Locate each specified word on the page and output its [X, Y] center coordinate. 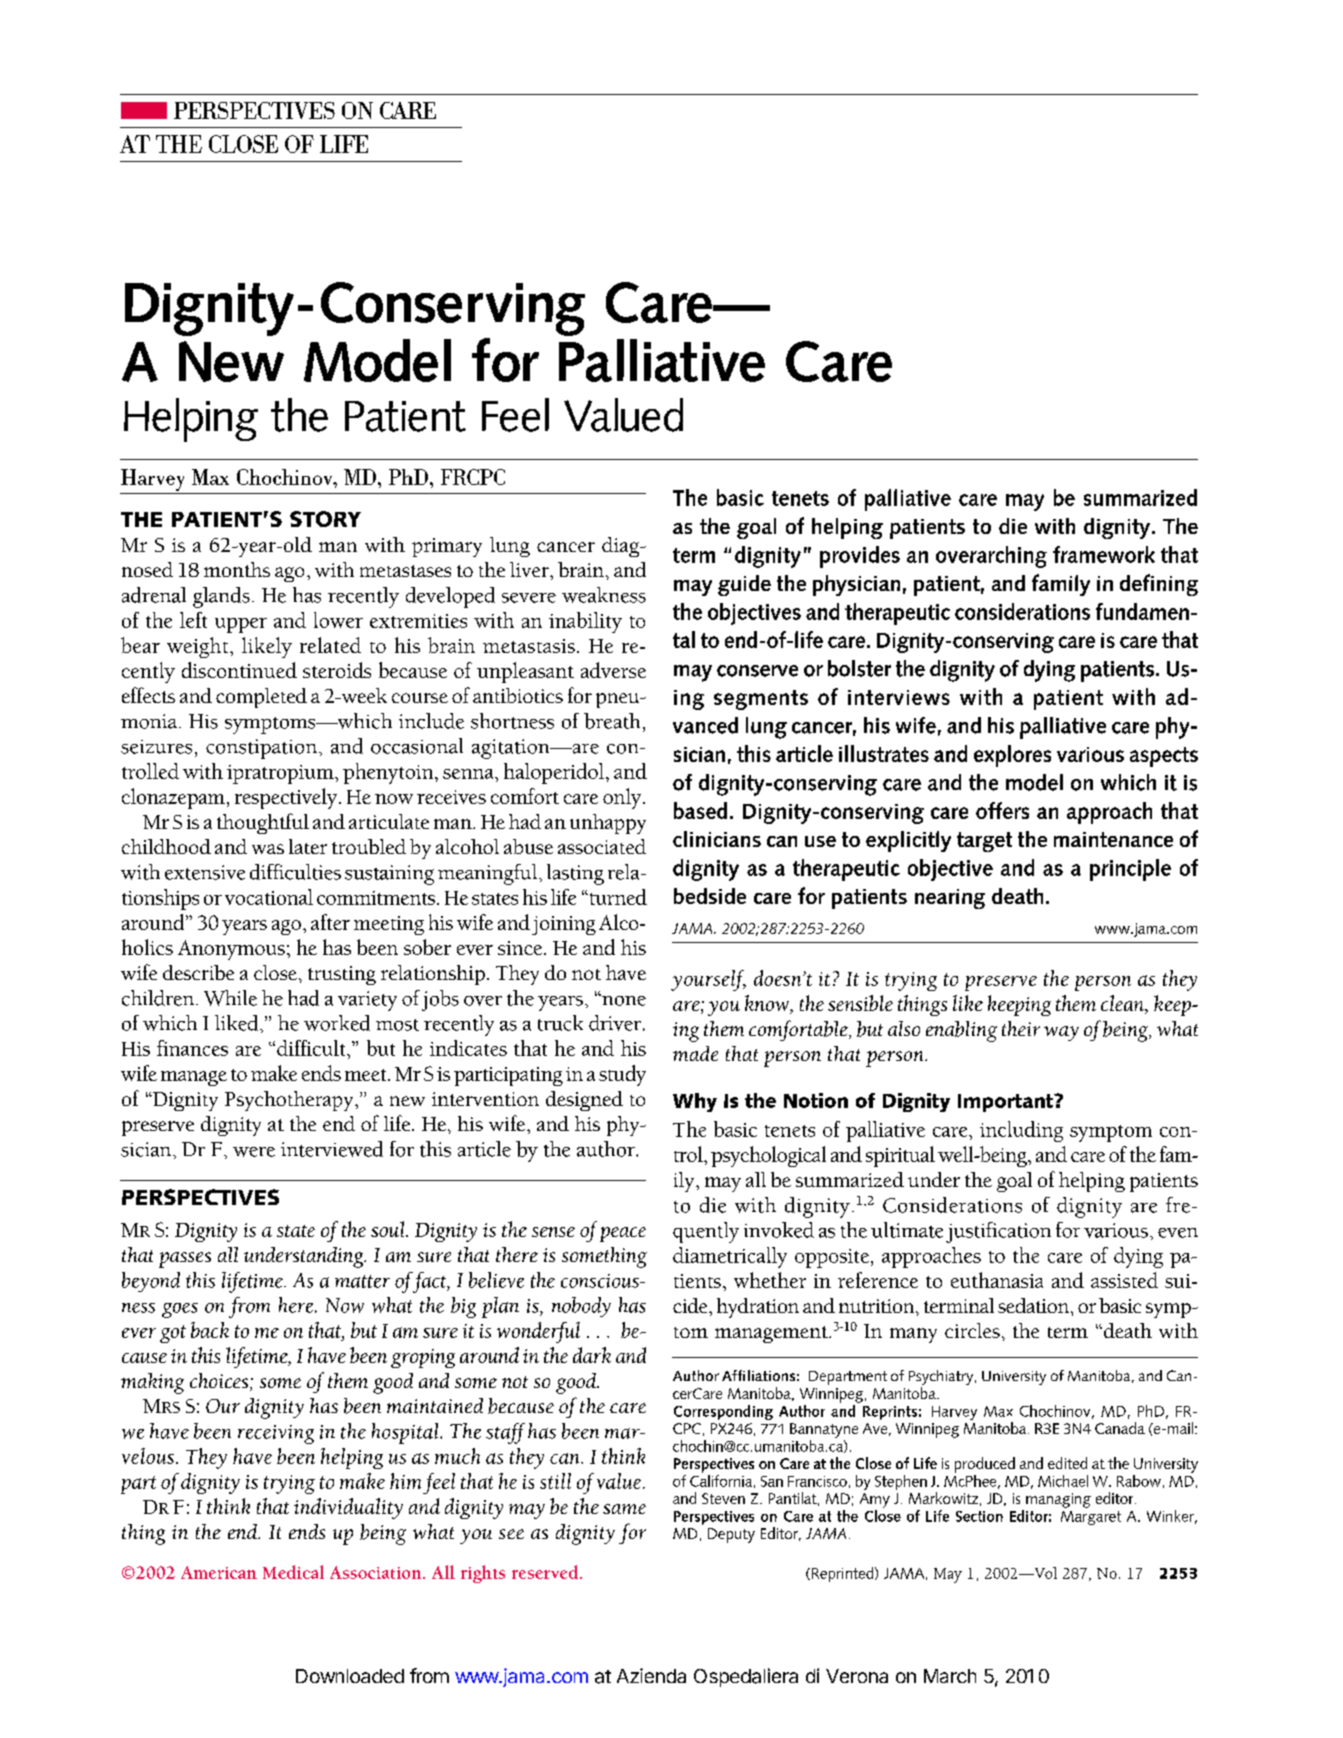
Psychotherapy [290, 1101]
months [237, 569]
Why [695, 1102]
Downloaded [350, 1676]
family [1061, 585]
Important [1007, 1103]
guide [744, 585]
